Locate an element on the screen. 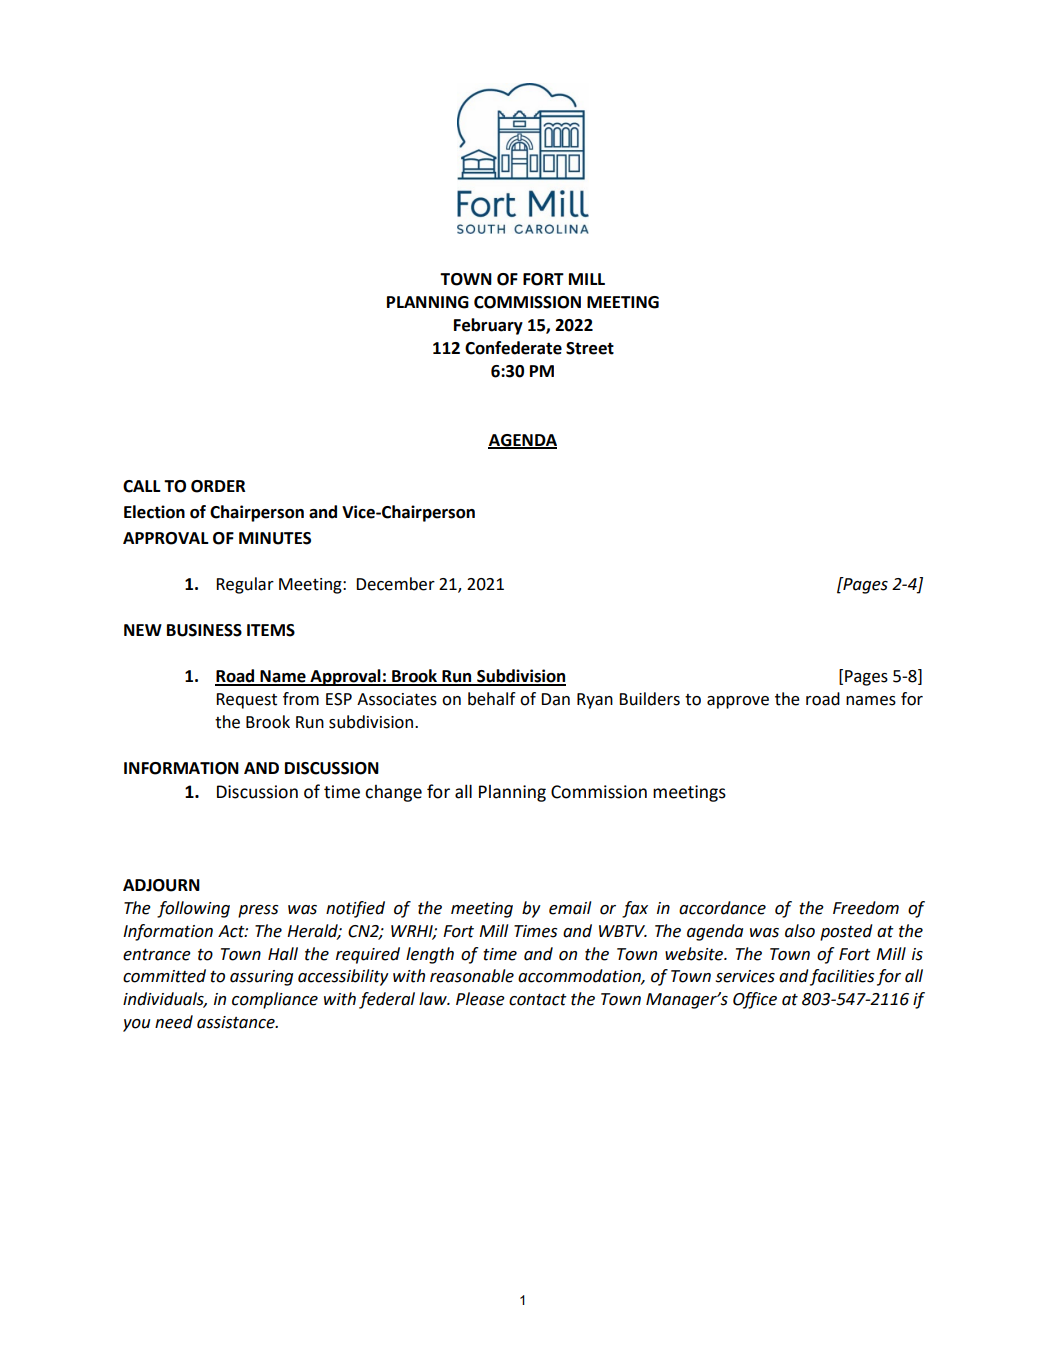 This screenshot has height=1354, width=1046. Office is located at coordinates (755, 1000).
